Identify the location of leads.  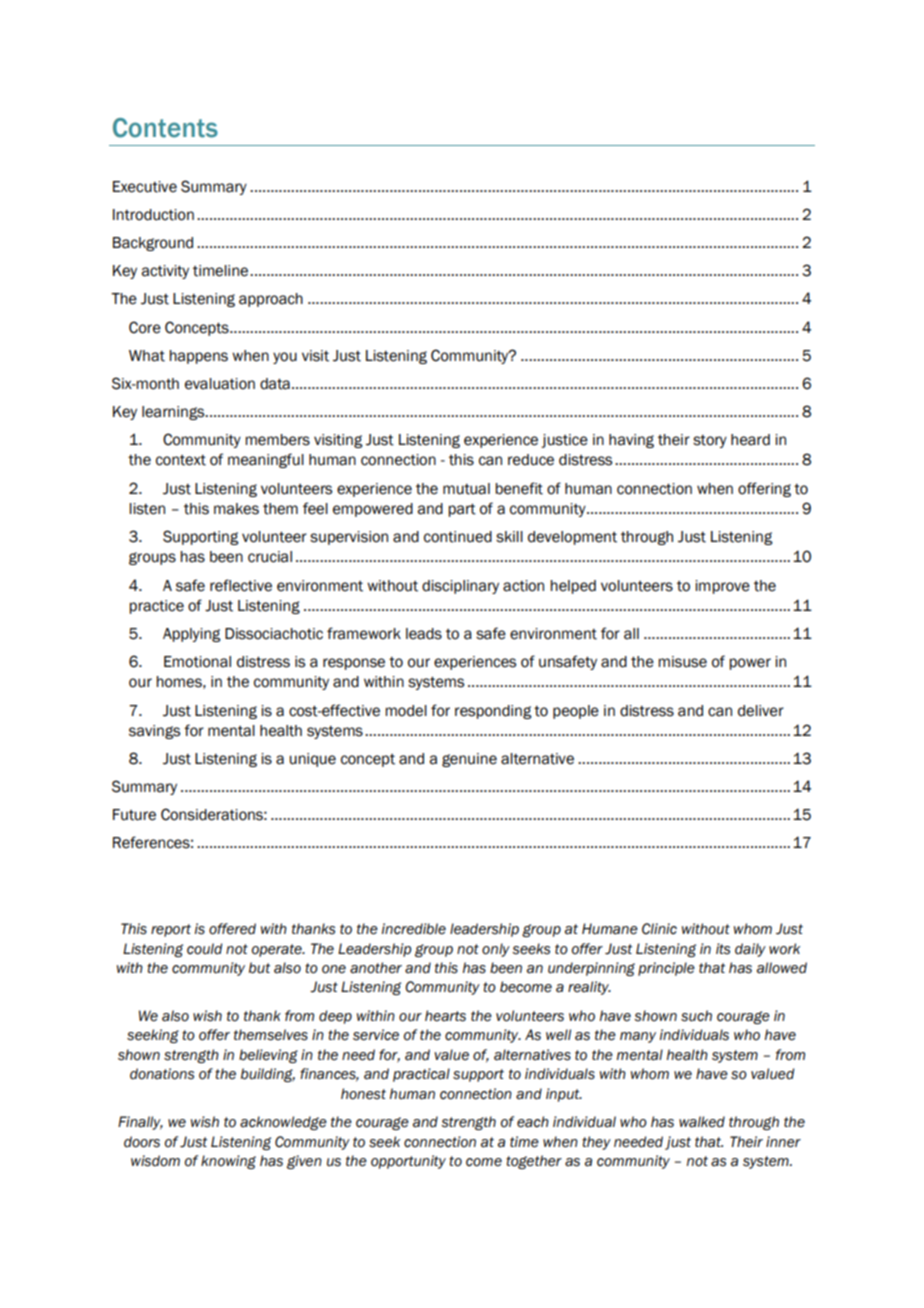
(424, 634).
